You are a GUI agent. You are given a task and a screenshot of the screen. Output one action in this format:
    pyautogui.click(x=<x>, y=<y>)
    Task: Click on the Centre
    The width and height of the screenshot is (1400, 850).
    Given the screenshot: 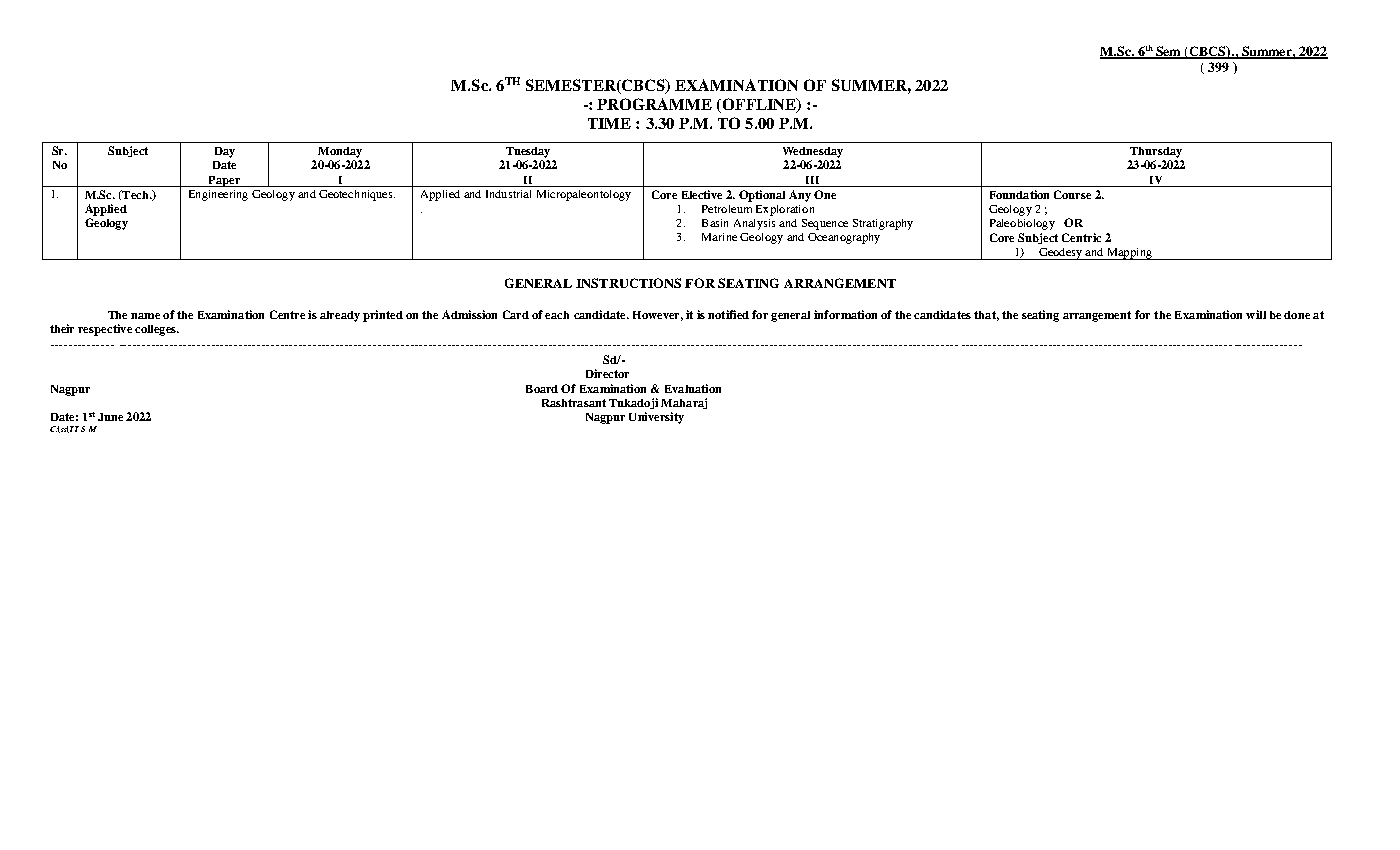 What is the action you would take?
    pyautogui.click(x=287, y=314)
